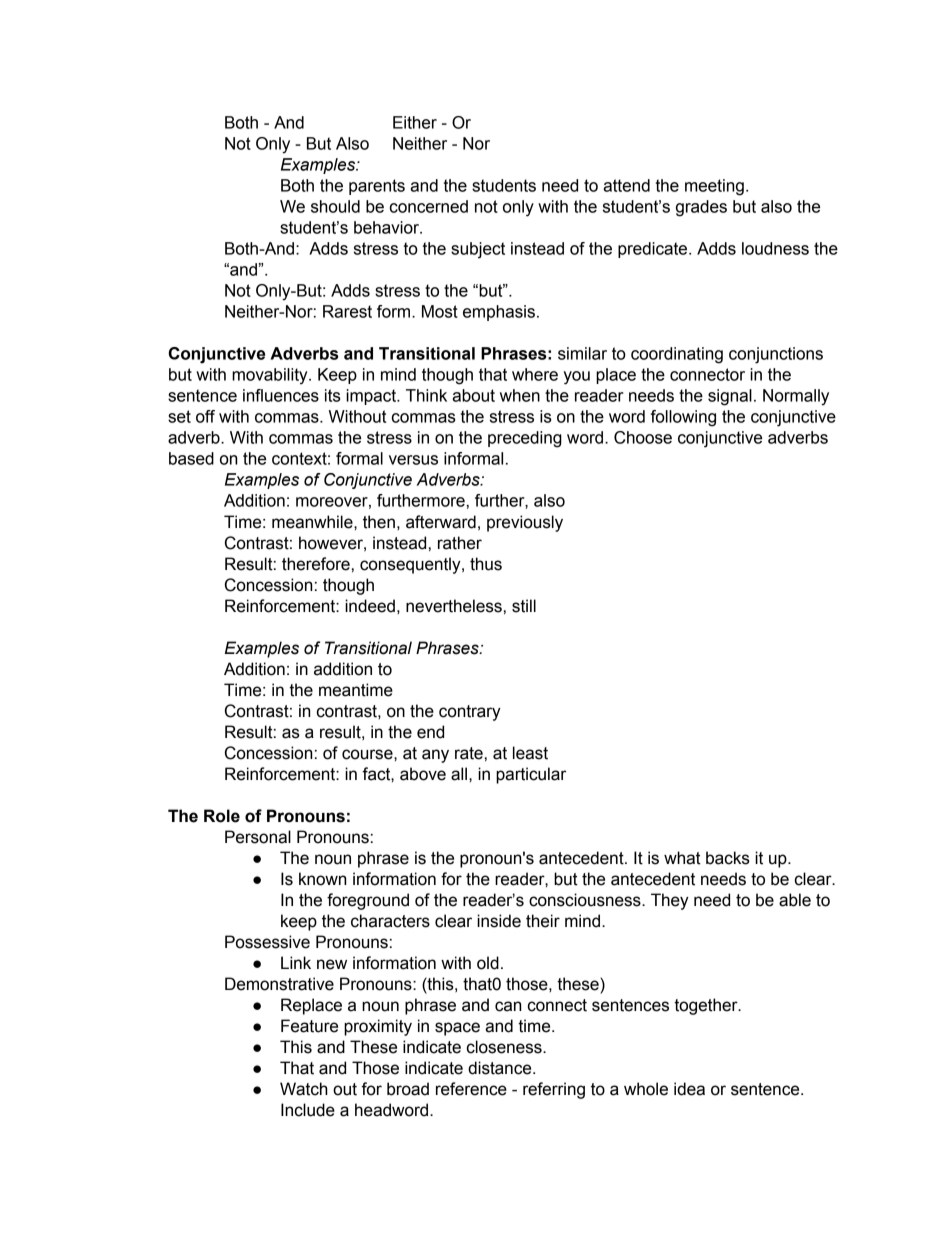  I want to click on meanwhile, so click(313, 522).
